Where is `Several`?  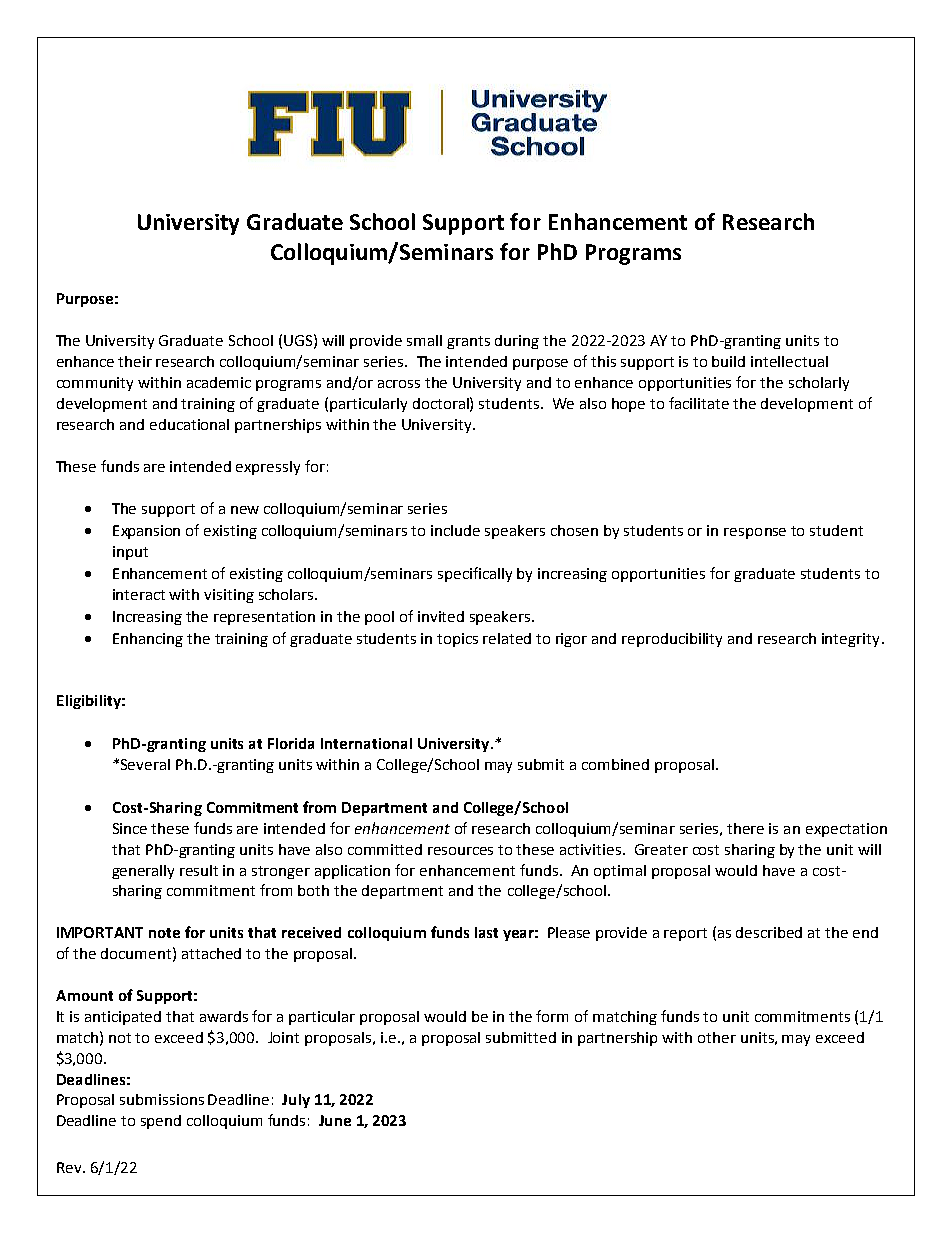
Several is located at coordinates (145, 764).
